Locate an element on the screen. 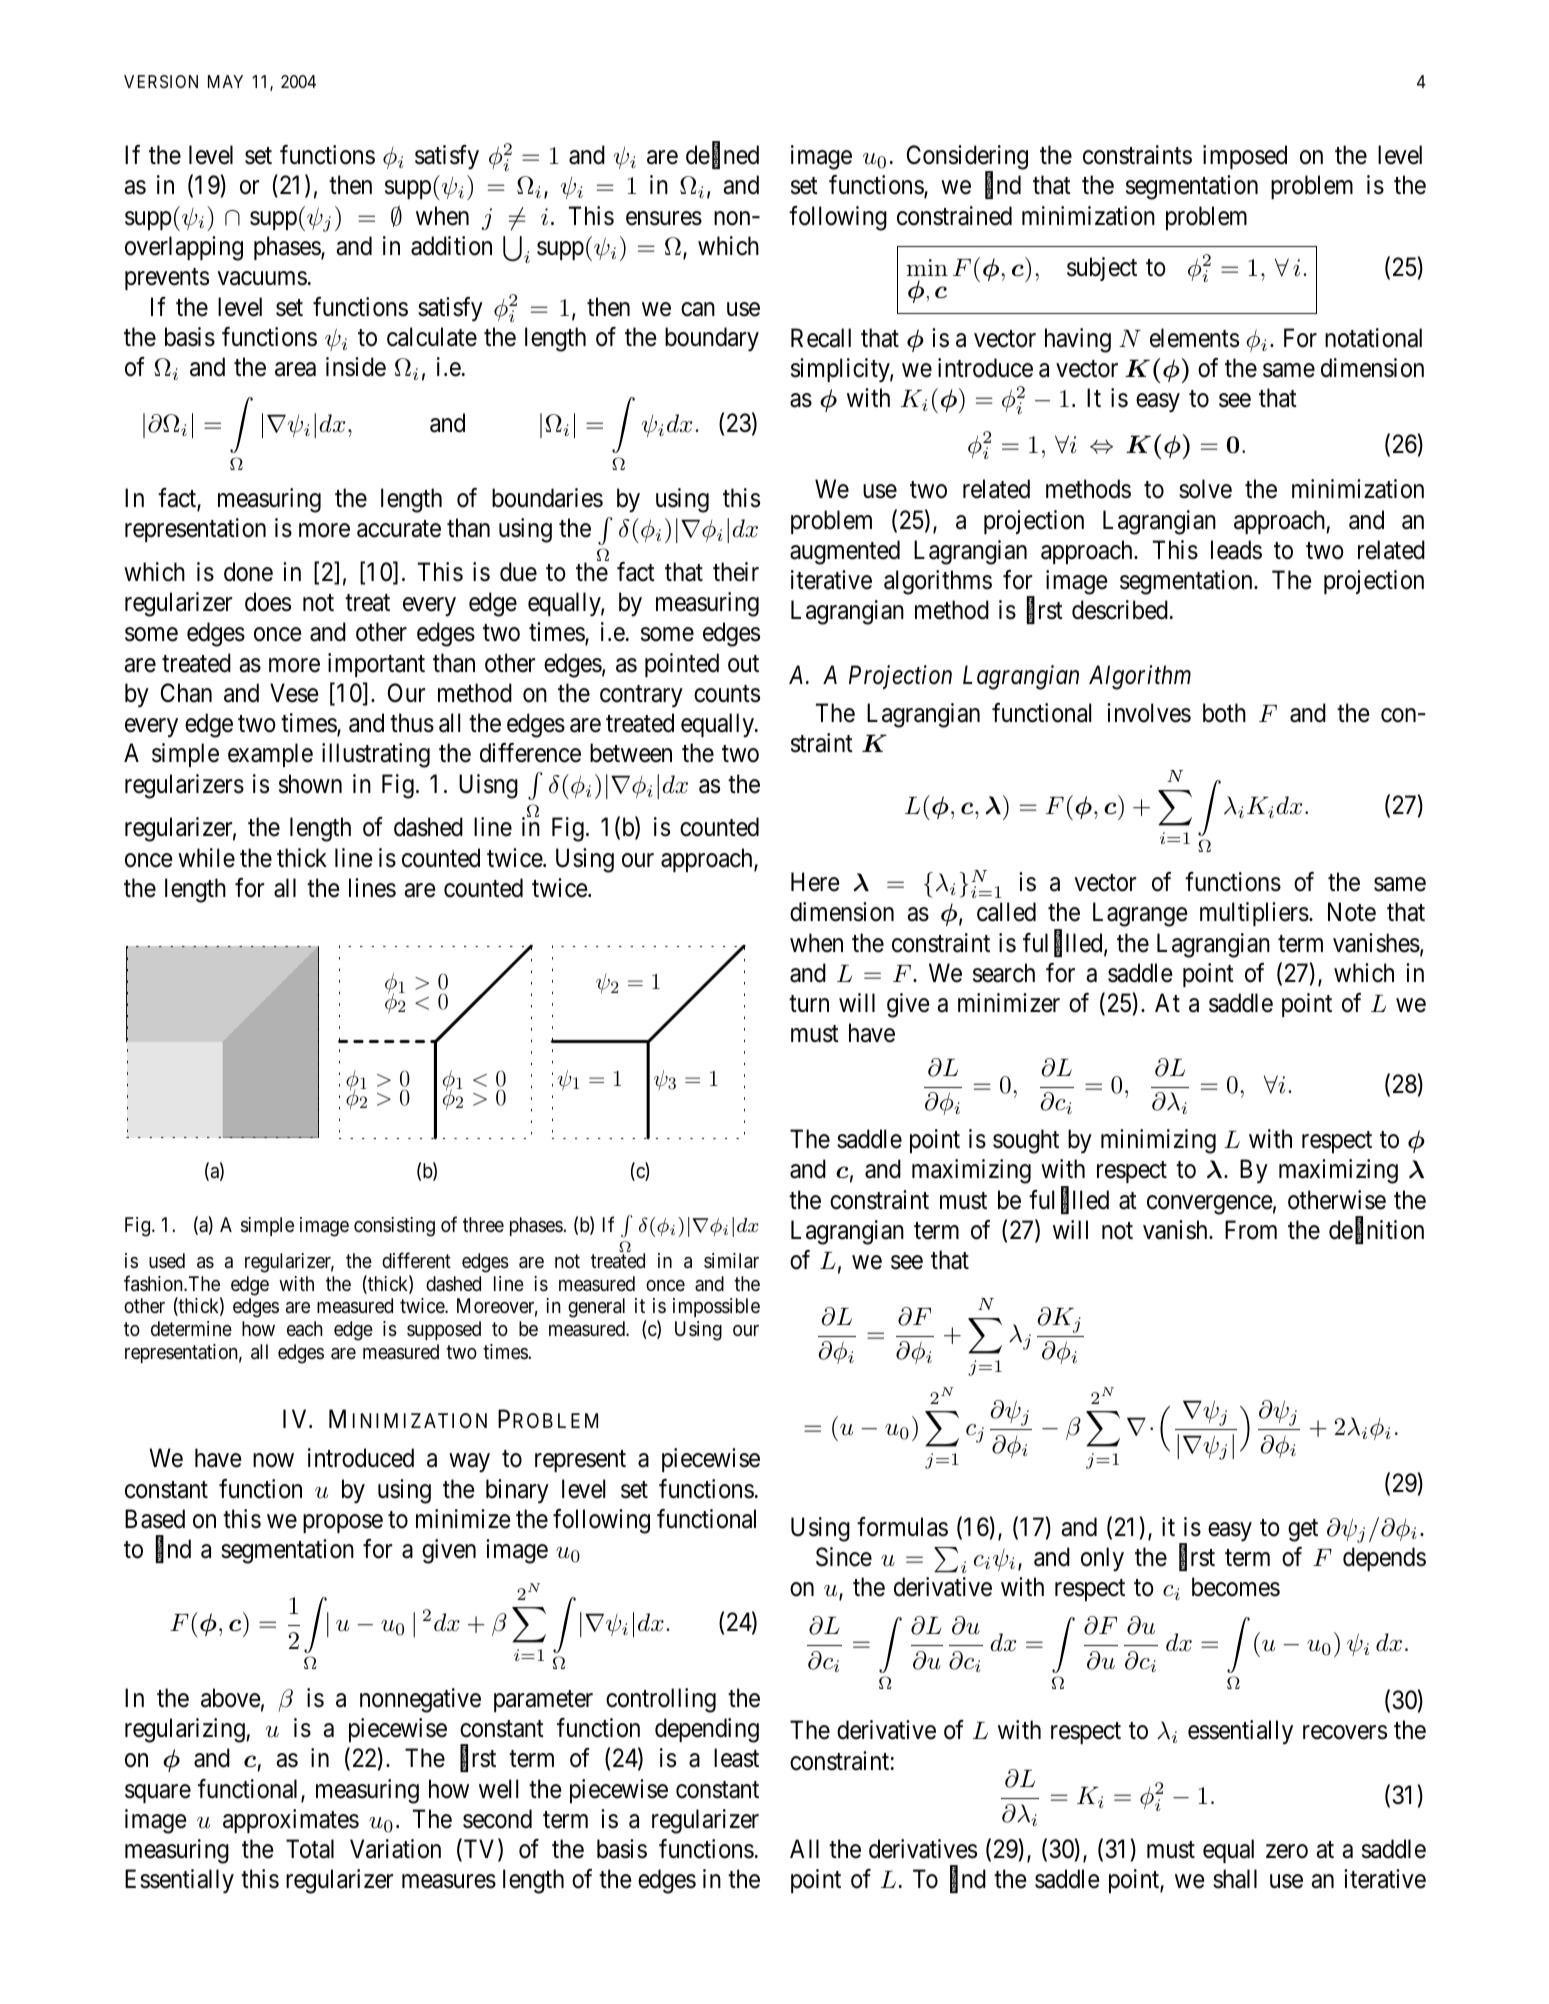 The height and width of the screenshot is (2004, 1549). MAY is located at coordinates (225, 81).
